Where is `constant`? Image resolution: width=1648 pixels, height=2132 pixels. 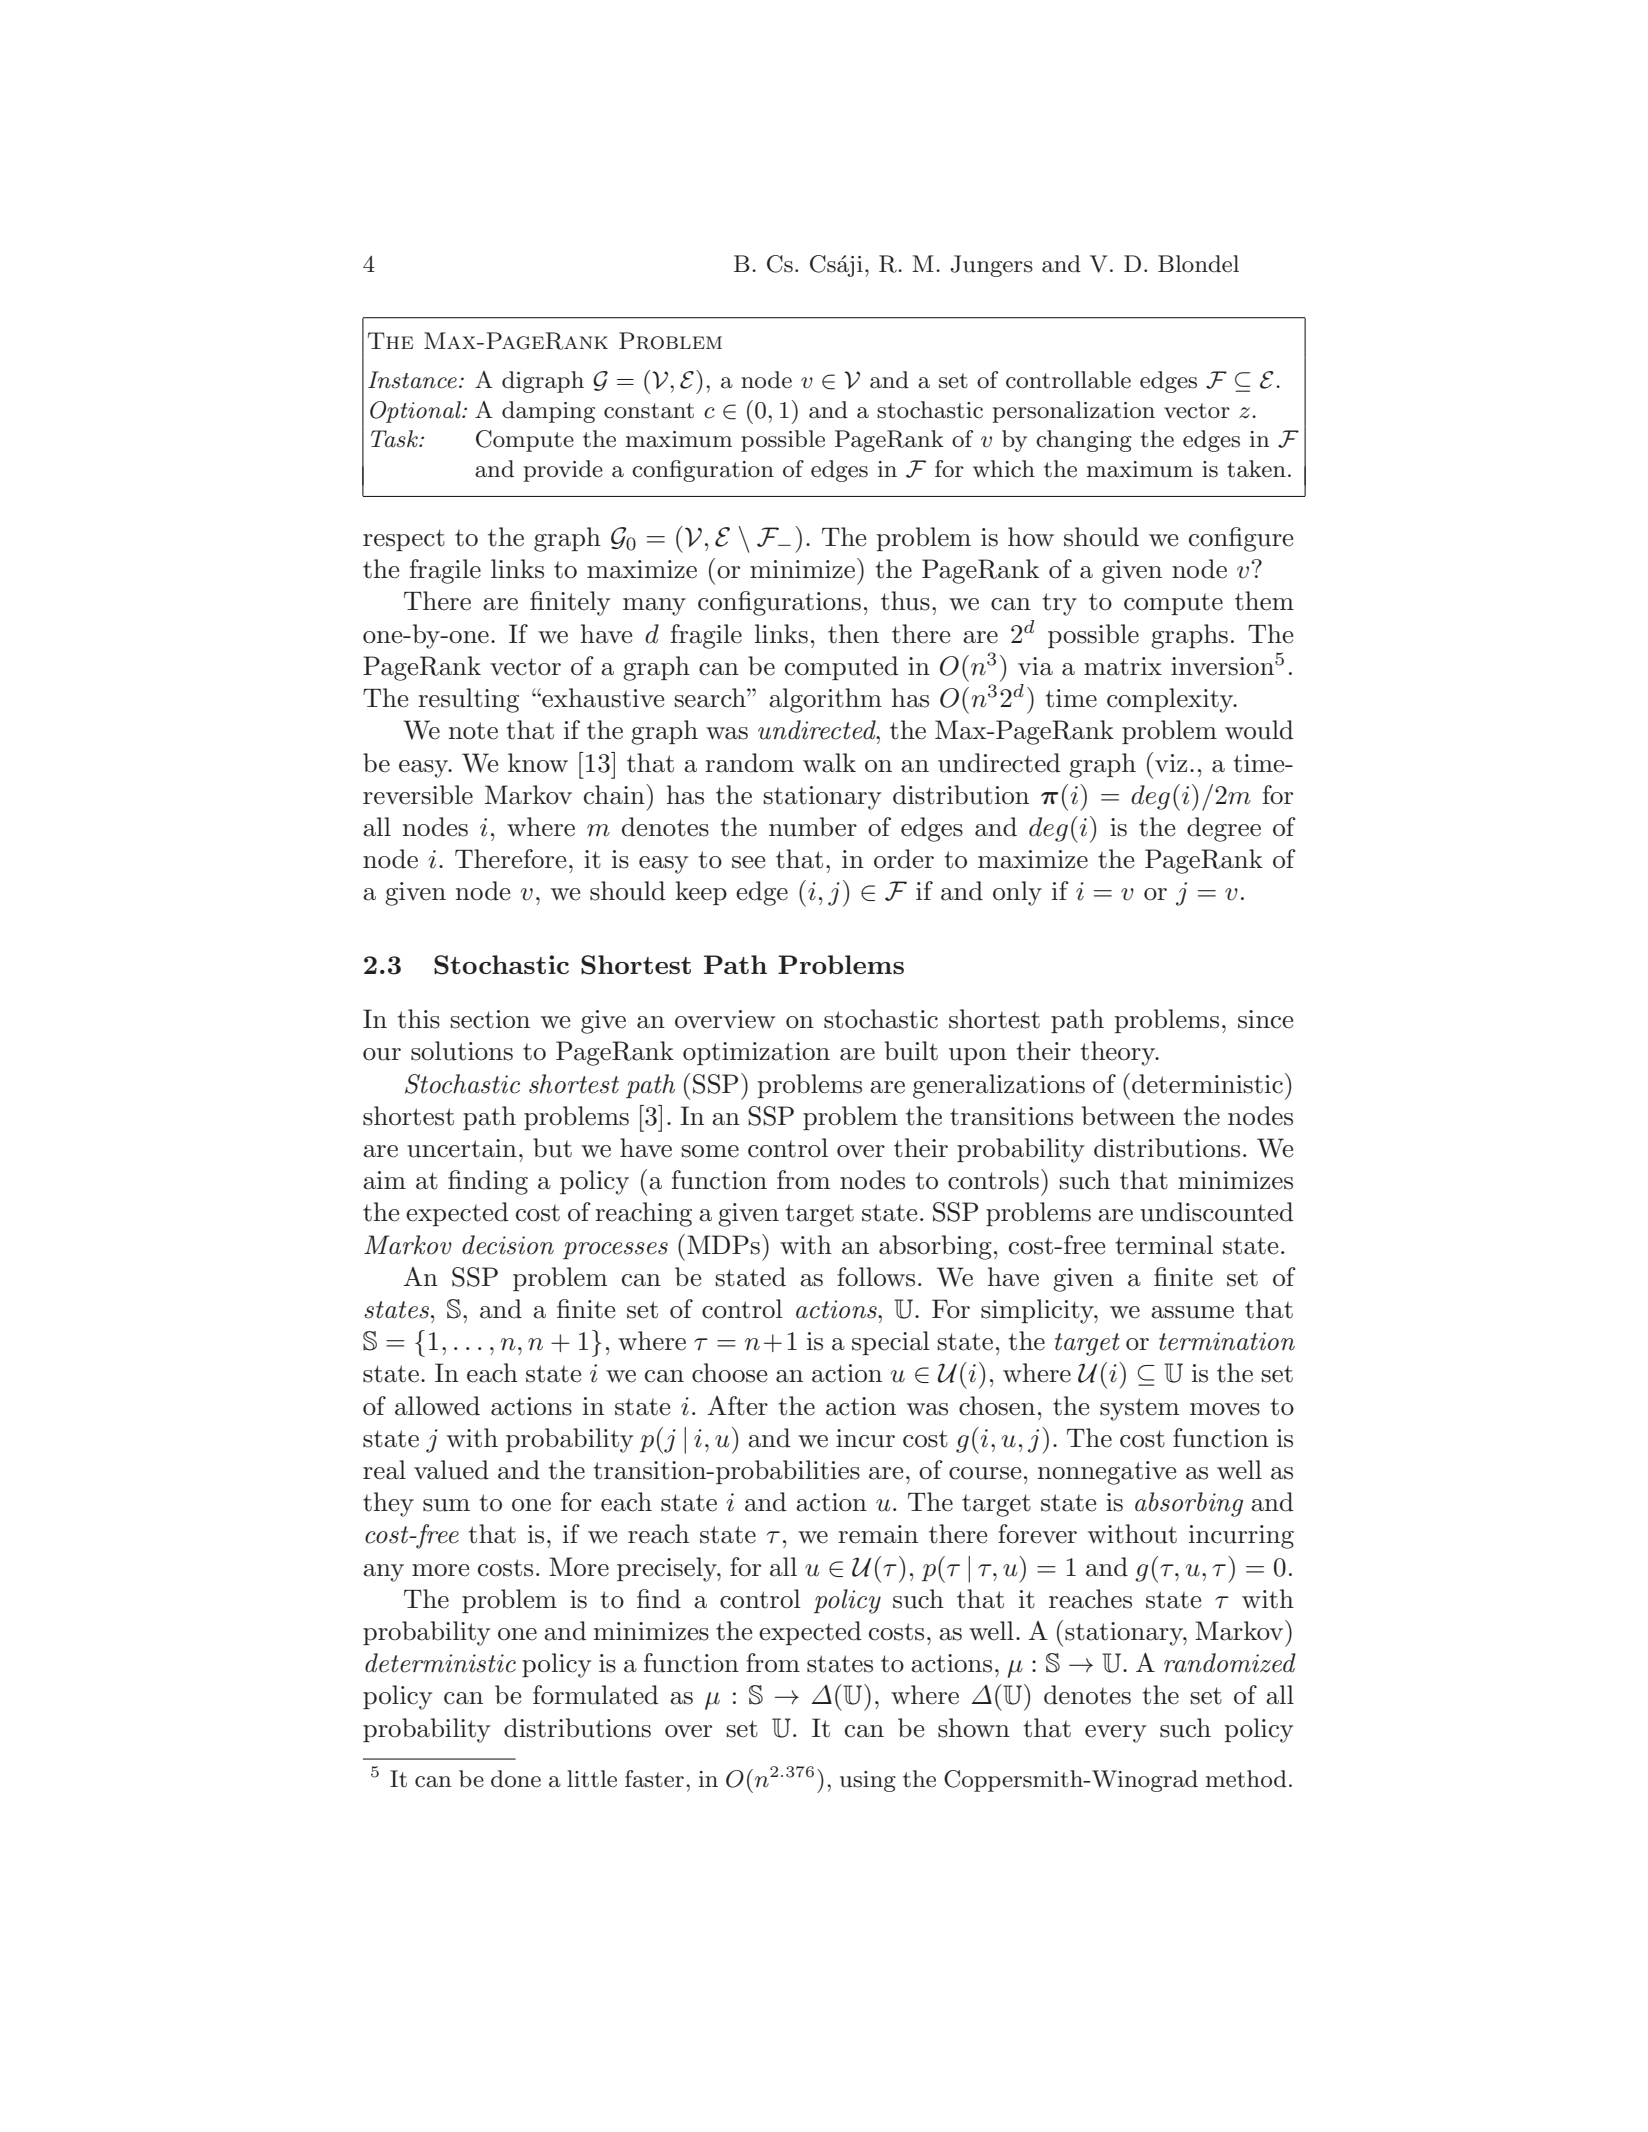 constant is located at coordinates (649, 411).
